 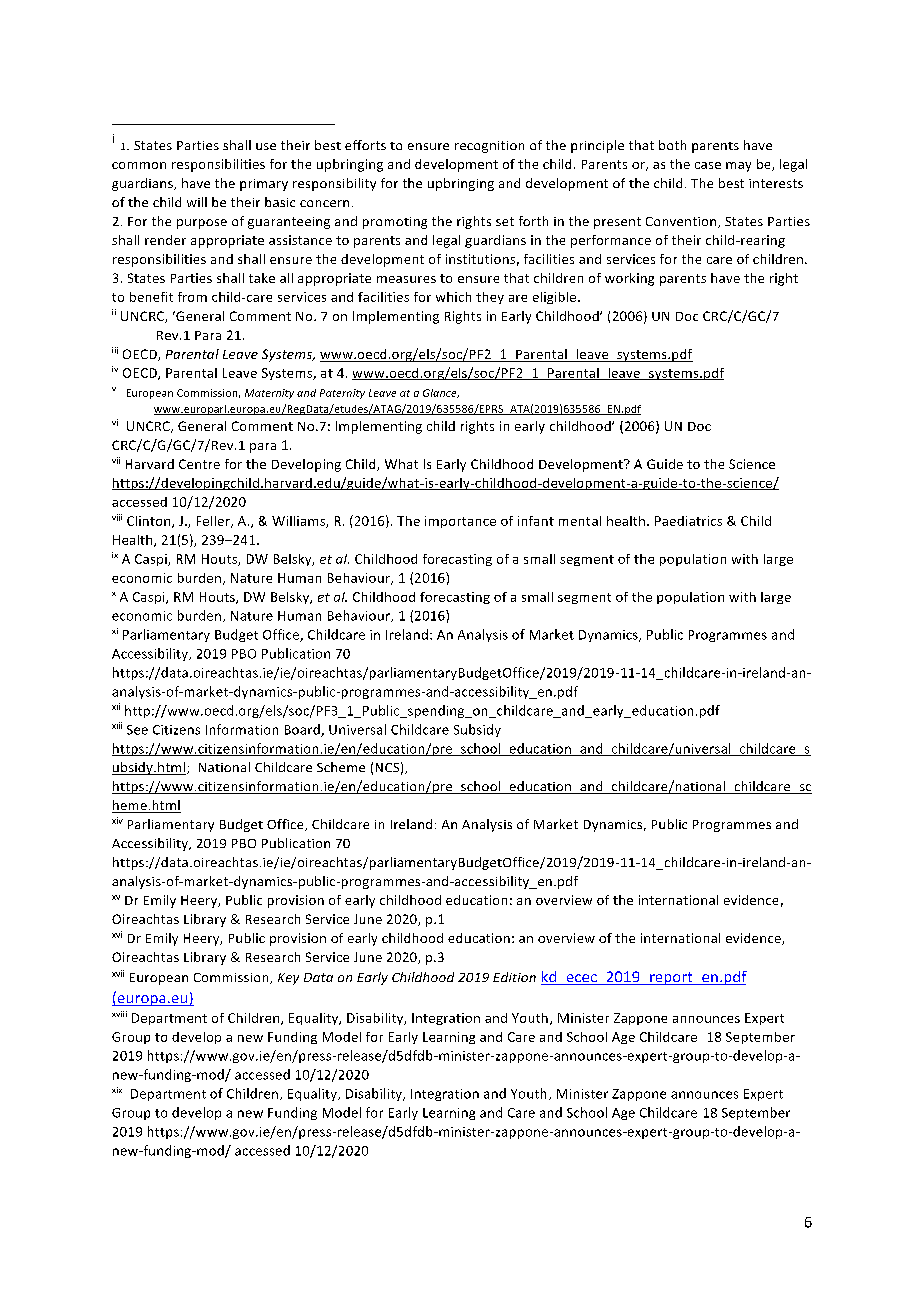 What do you see at coordinates (489, 147) in the image?
I see `recognition` at bounding box center [489, 147].
